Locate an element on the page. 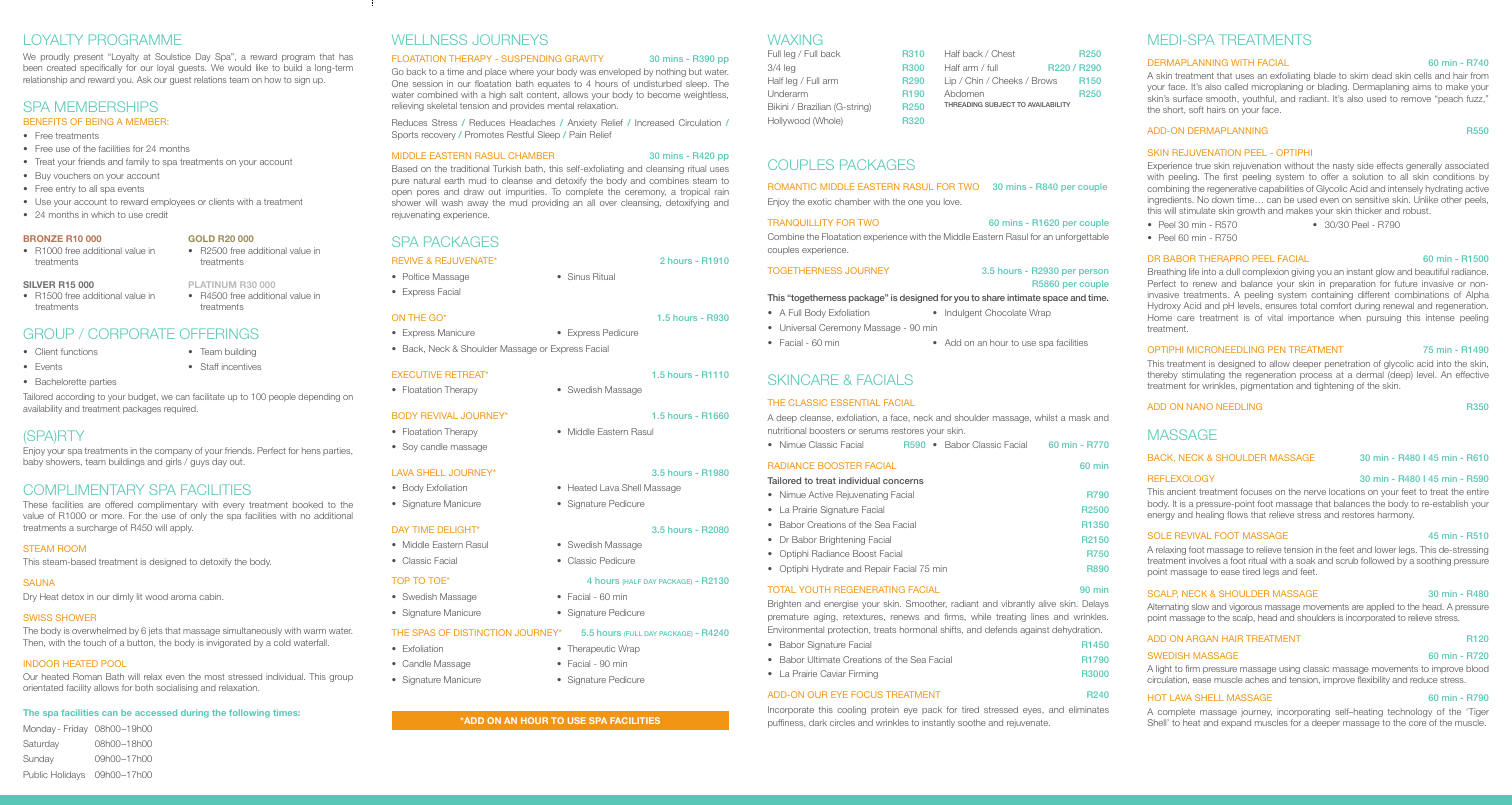 Image resolution: width=1512 pixels, height=805 pixels. expand is located at coordinates (1236, 723).
